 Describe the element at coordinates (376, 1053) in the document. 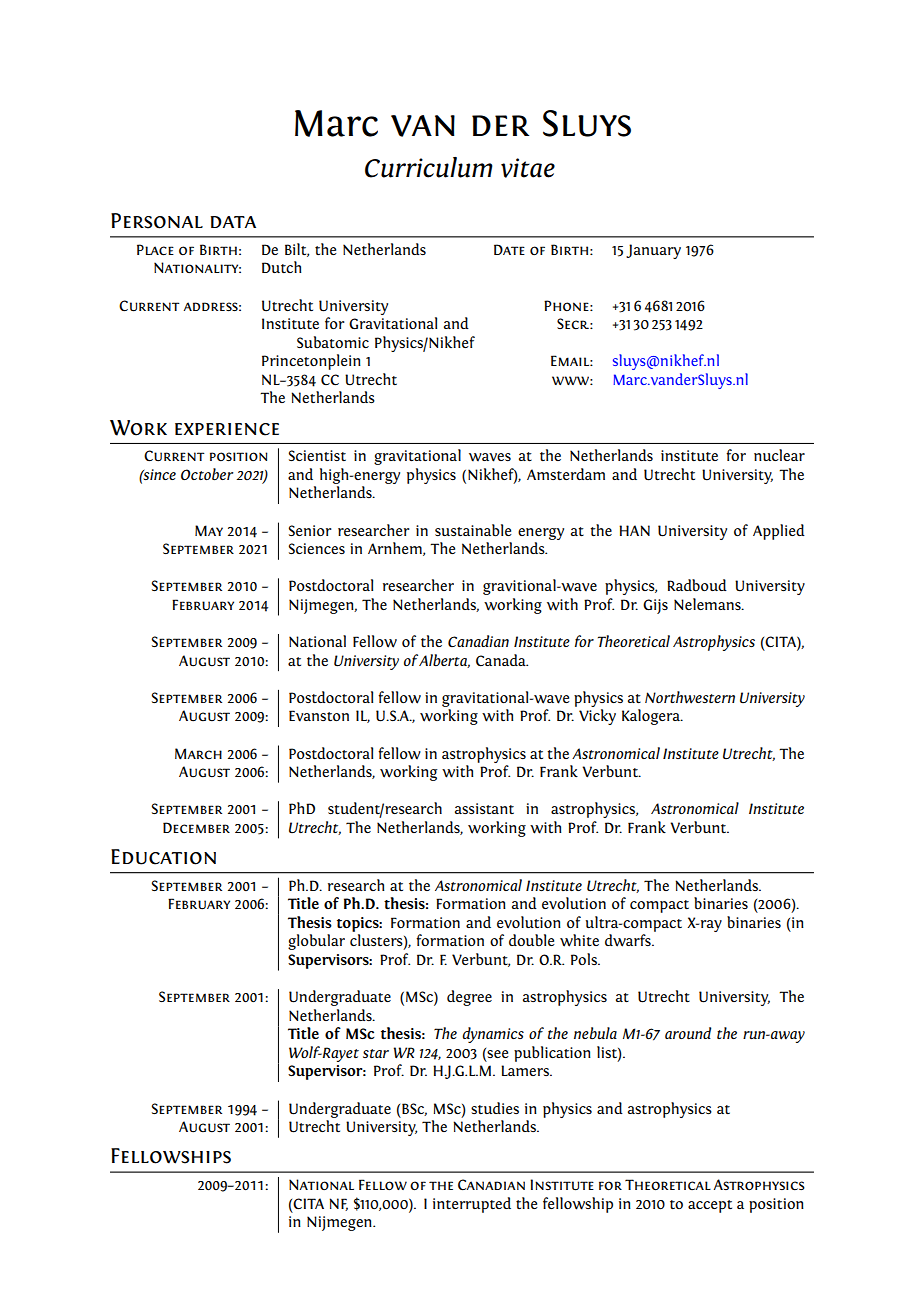

I see `star` at that location.
